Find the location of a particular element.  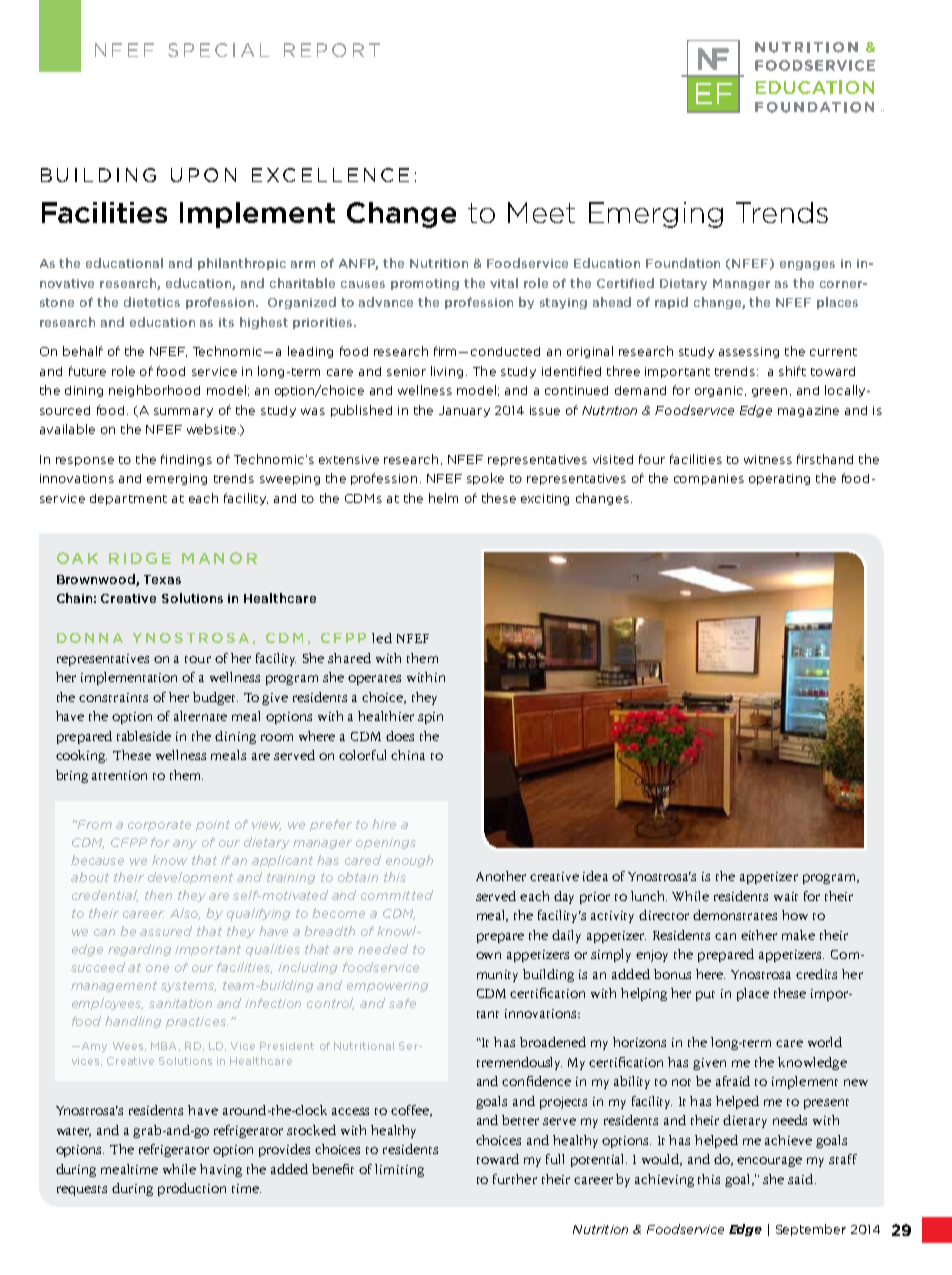

REPORT is located at coordinates (332, 50).
